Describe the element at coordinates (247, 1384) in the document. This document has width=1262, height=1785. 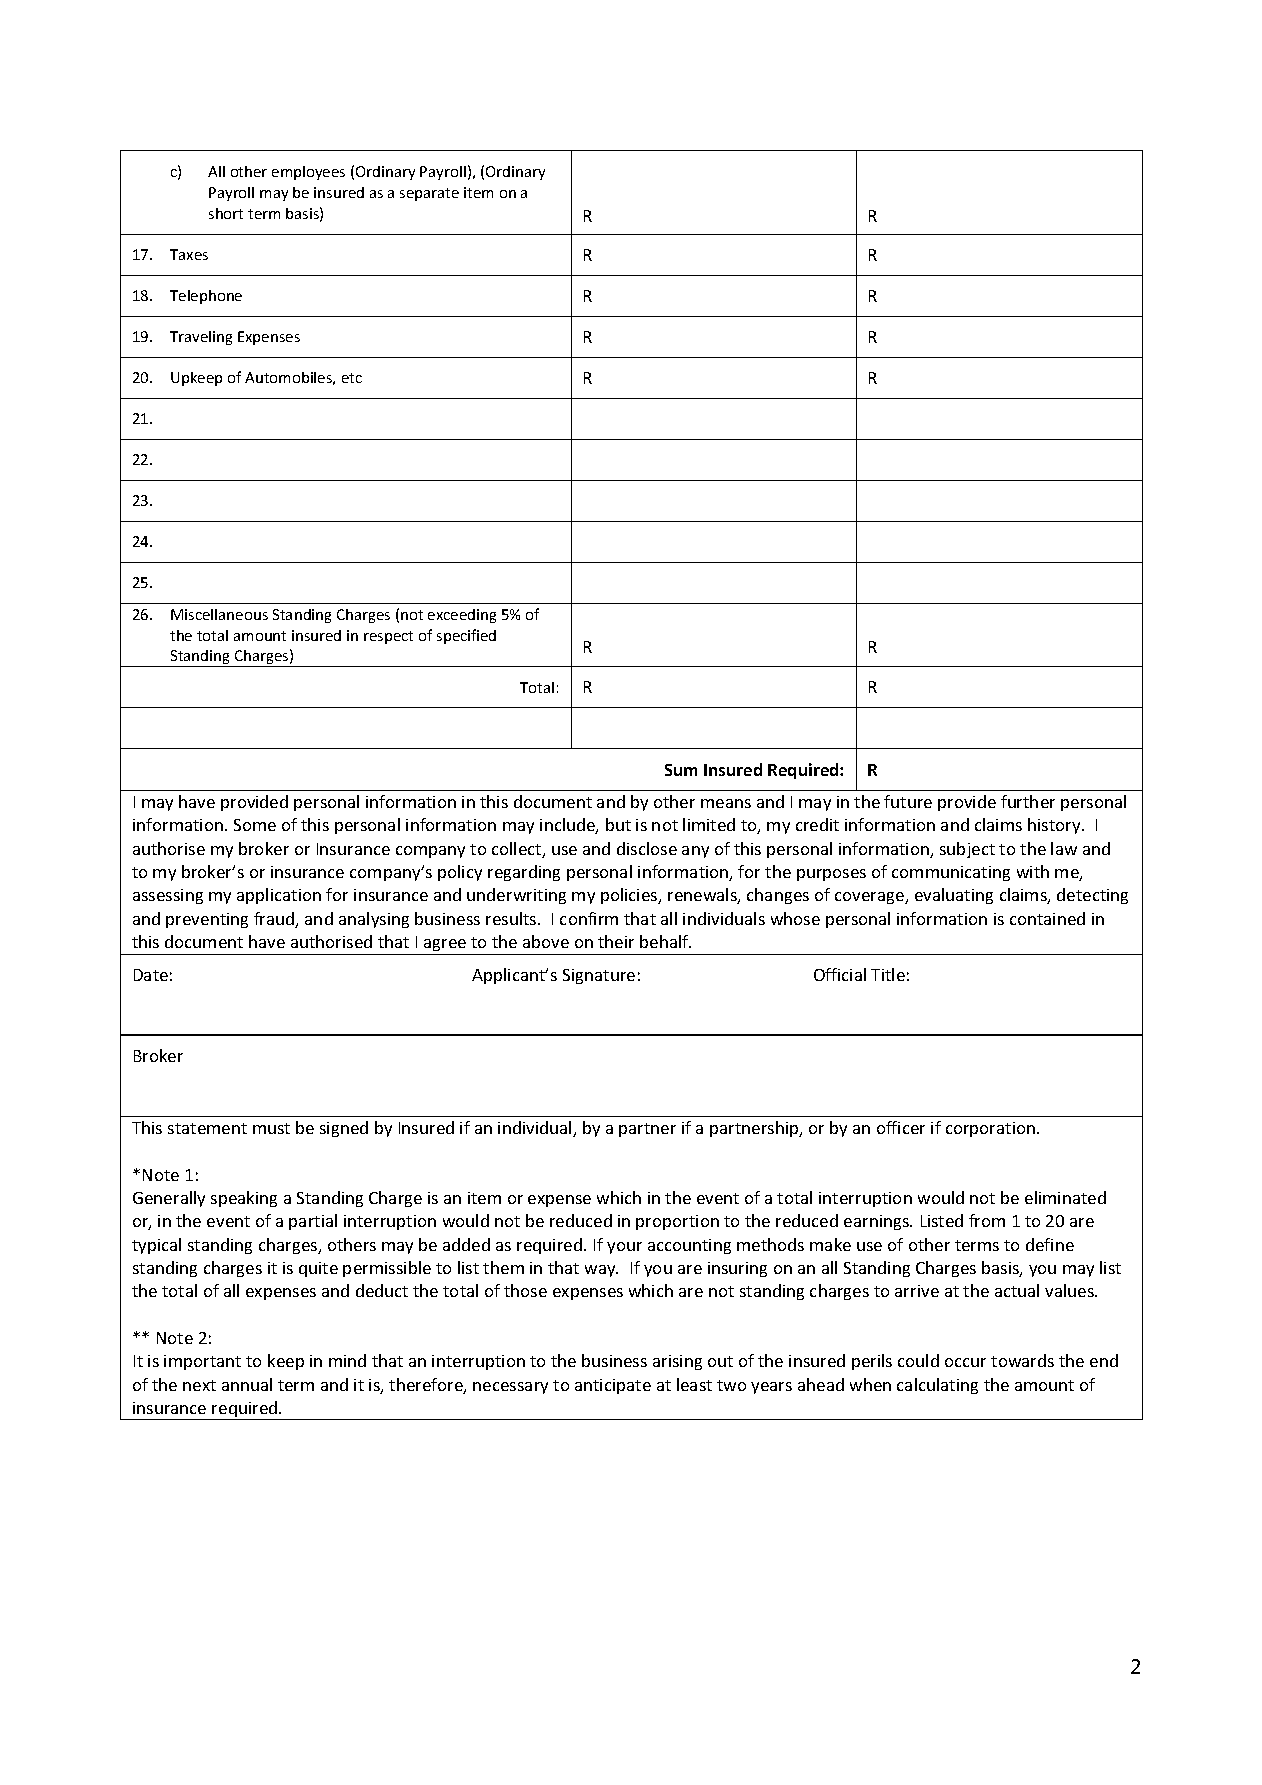
I see `annual` at that location.
